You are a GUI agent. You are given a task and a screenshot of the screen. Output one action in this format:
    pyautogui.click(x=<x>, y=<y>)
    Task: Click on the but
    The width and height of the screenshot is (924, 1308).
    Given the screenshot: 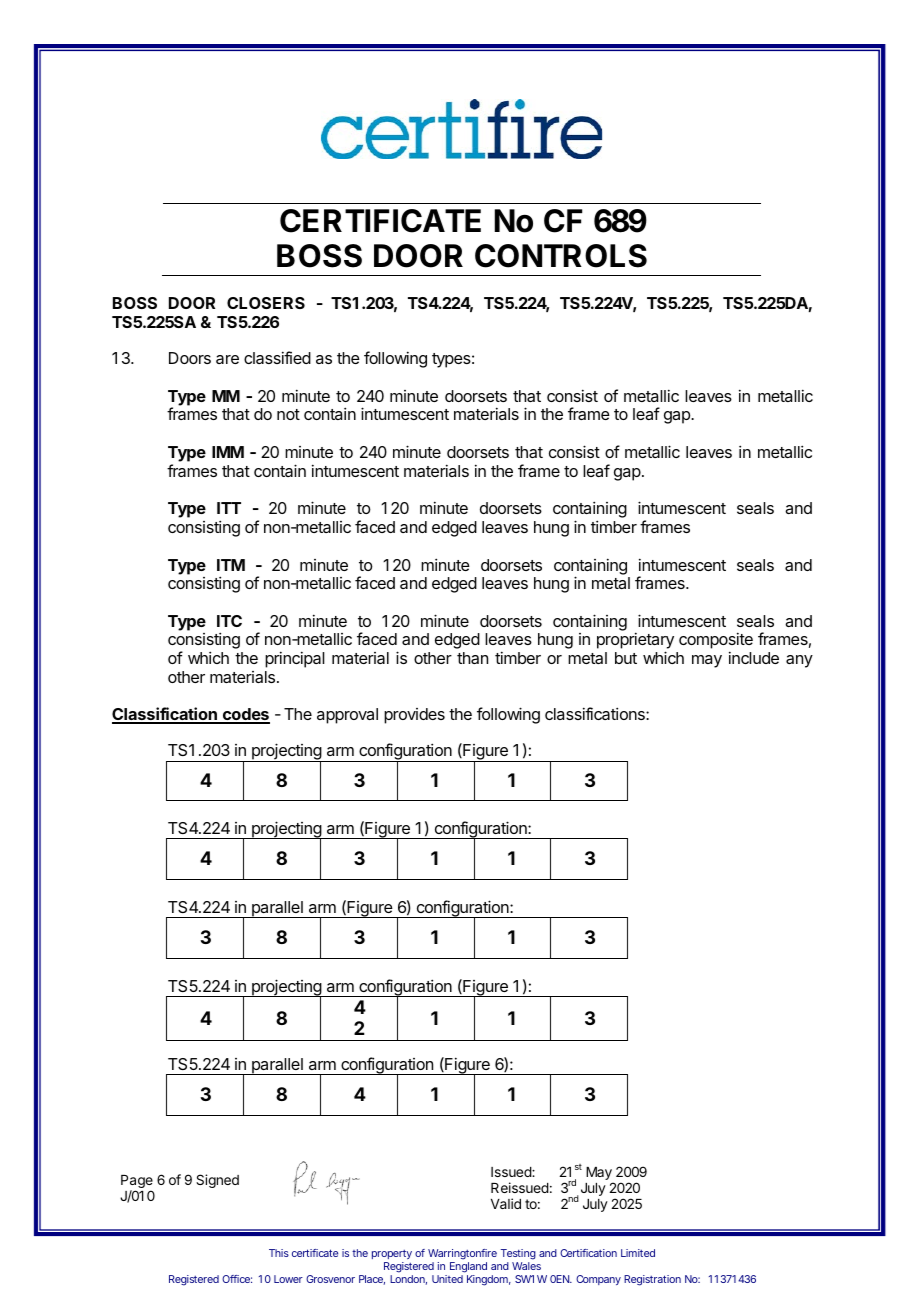 What is the action you would take?
    pyautogui.click(x=626, y=658)
